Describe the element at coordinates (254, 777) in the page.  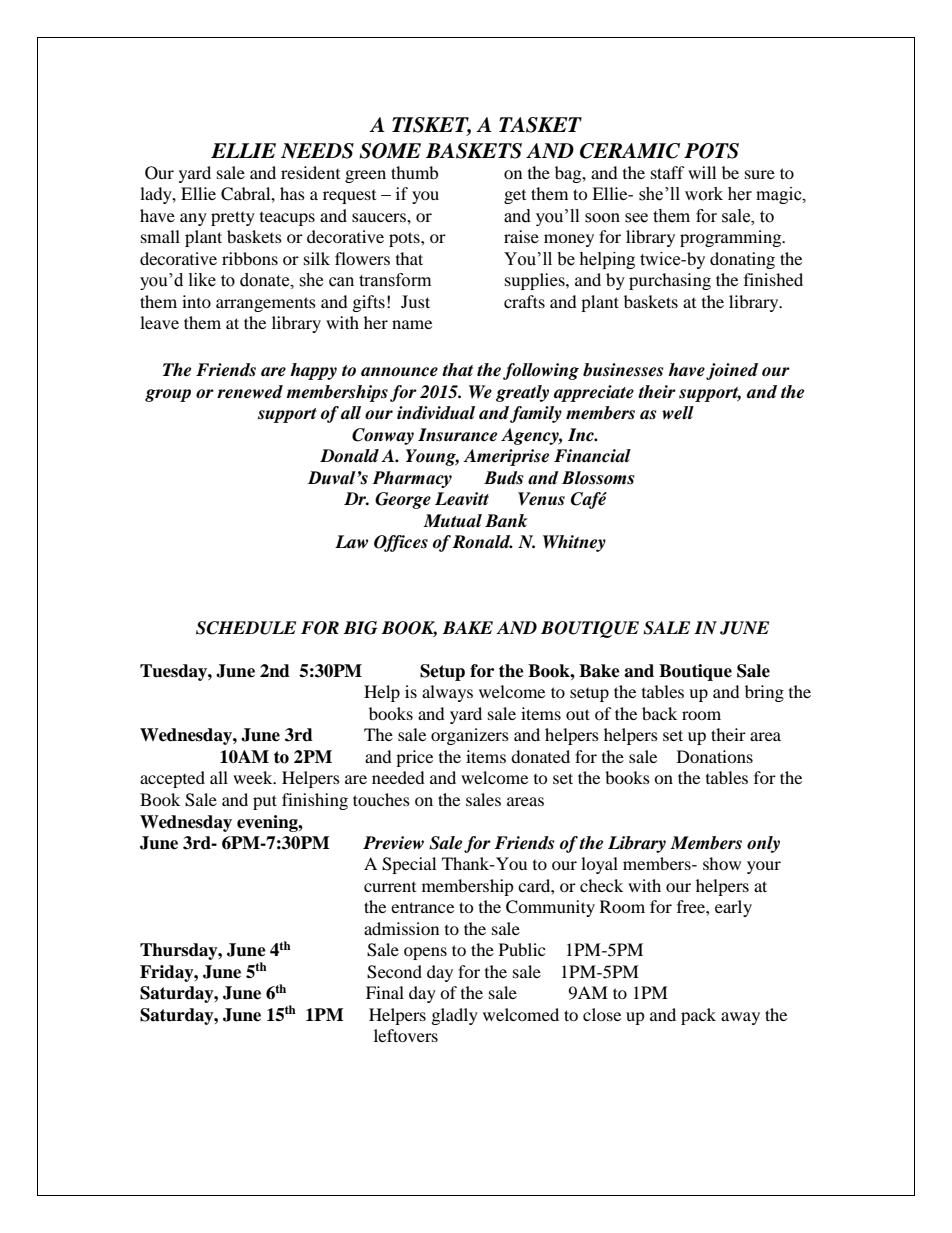
I see `week` at that location.
